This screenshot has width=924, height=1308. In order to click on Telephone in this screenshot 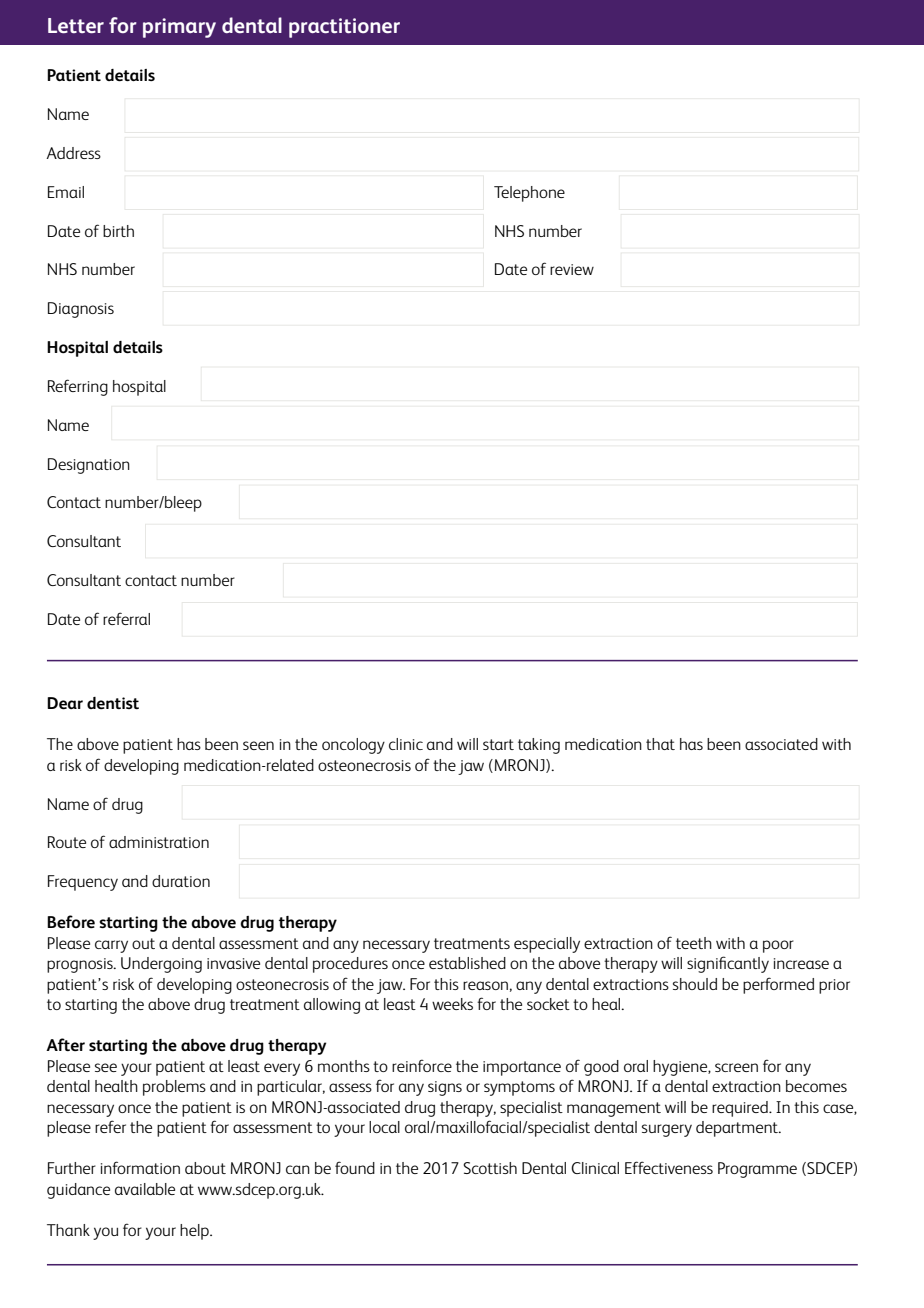, I will do `click(529, 194)`.
